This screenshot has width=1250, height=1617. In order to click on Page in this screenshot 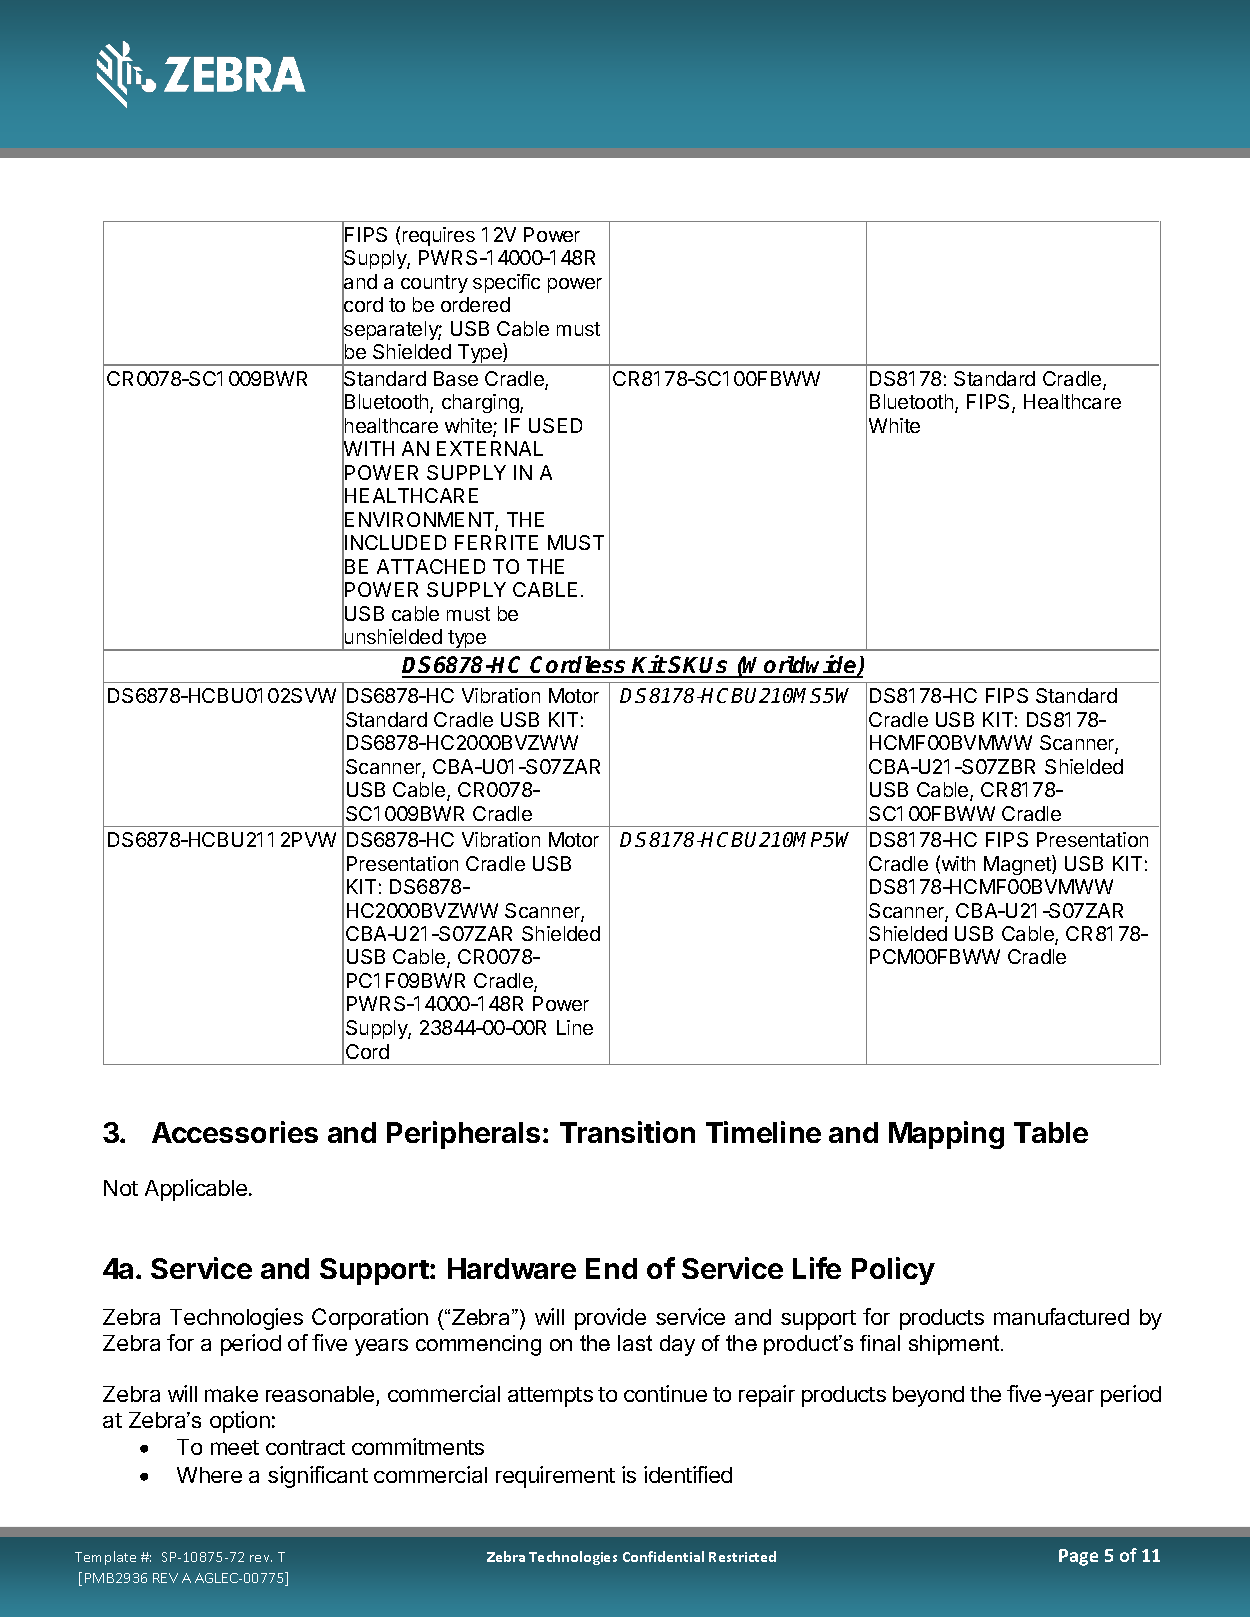, I will do `click(1078, 1557)`.
